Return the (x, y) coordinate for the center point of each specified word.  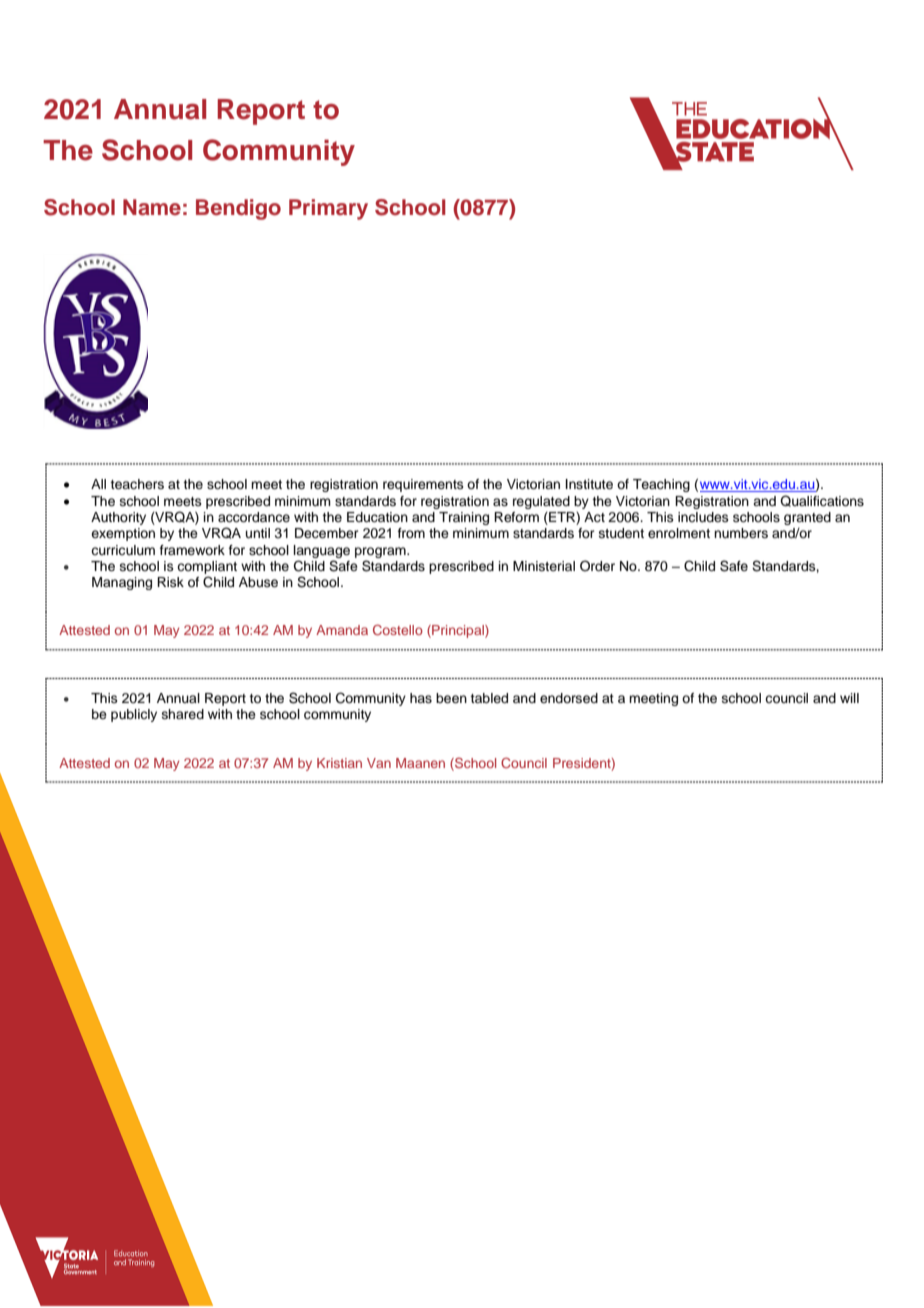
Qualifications (822, 501)
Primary (328, 209)
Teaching (661, 485)
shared (183, 714)
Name (152, 207)
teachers (137, 484)
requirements (423, 485)
